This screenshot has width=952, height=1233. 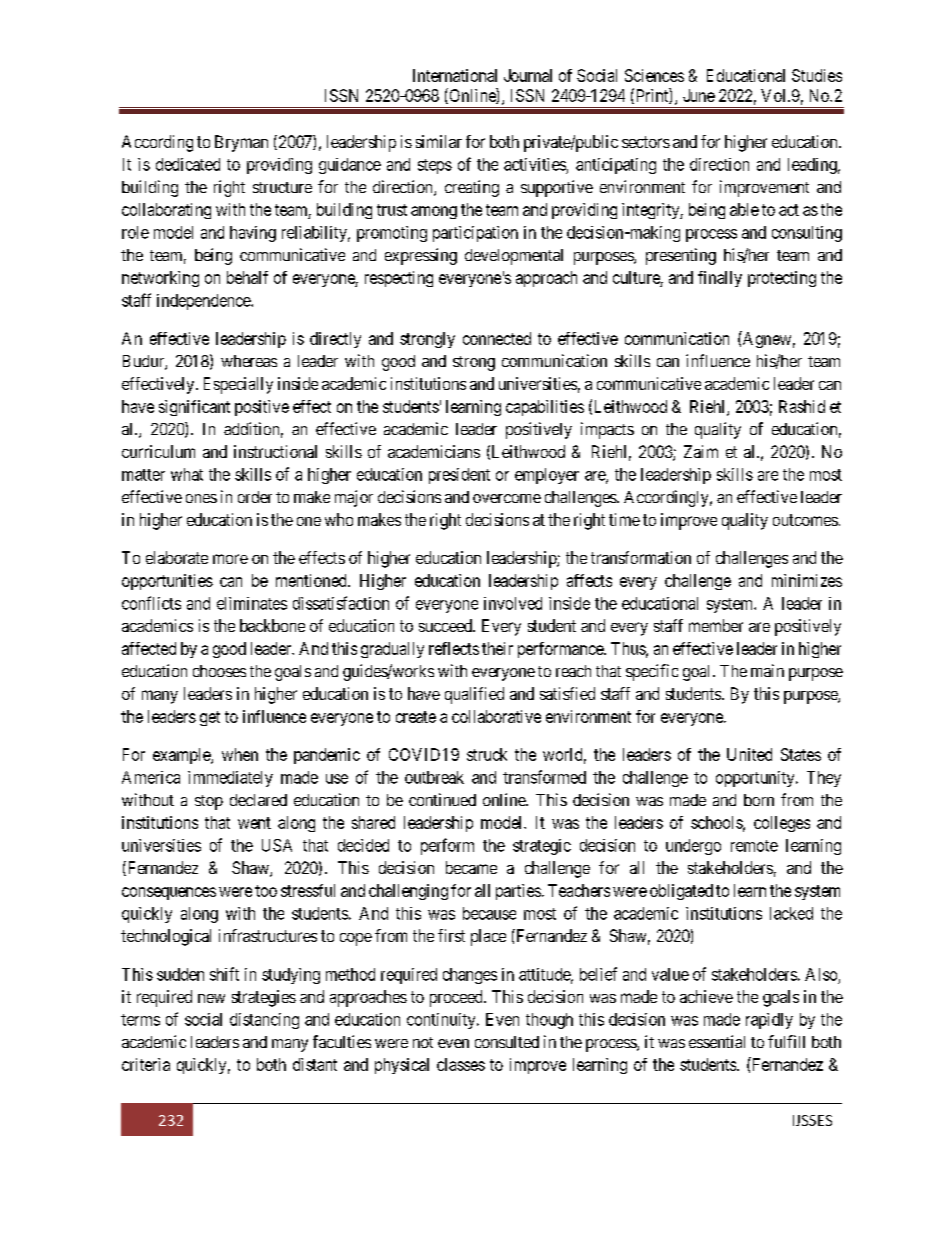 I want to click on finally, so click(x=720, y=279).
